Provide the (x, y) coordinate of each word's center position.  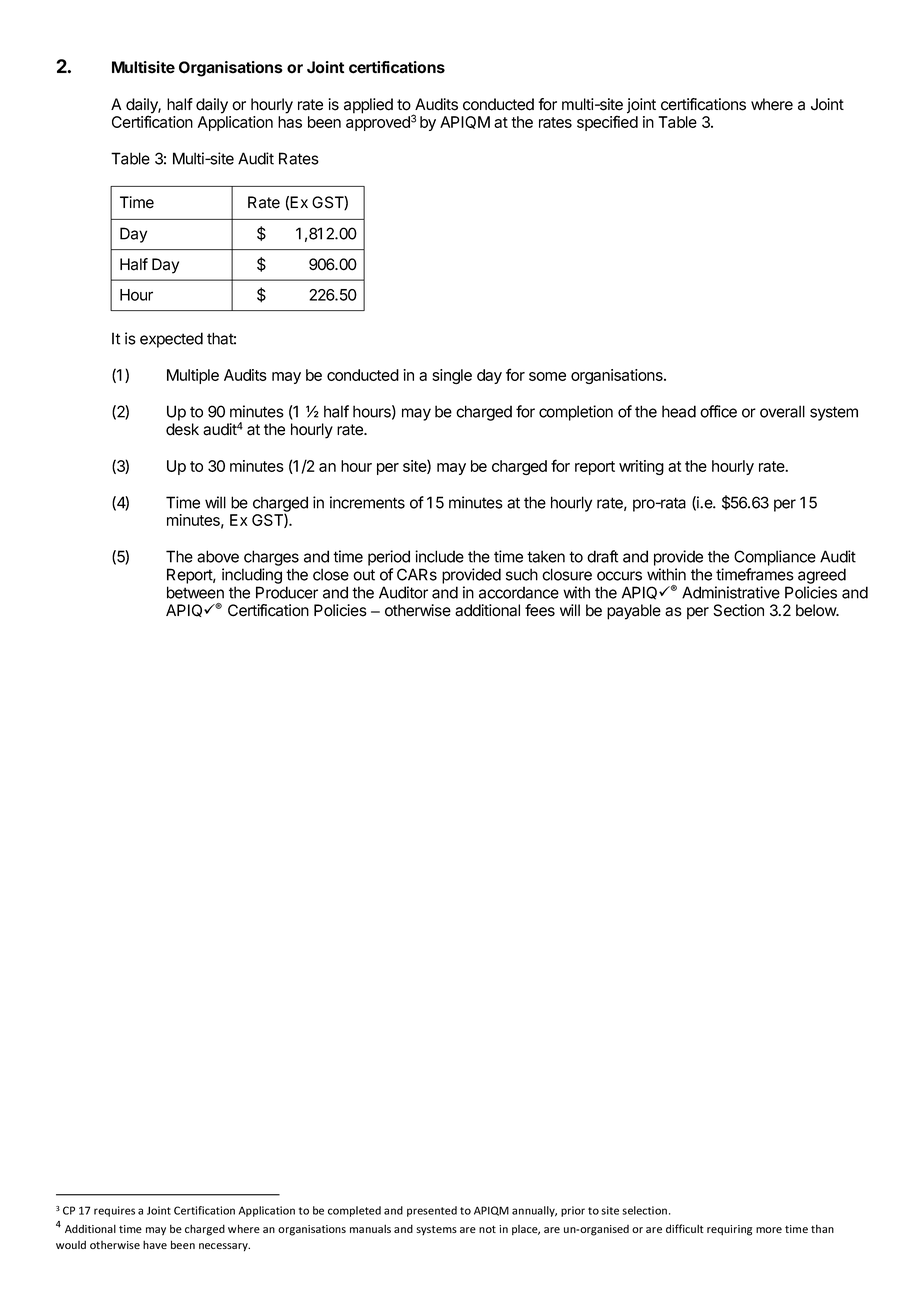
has (290, 122)
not (487, 1229)
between (195, 592)
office (718, 411)
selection (644, 1210)
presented (432, 1211)
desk (182, 429)
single (452, 376)
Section (738, 610)
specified (607, 123)
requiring (729, 1230)
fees (540, 610)
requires (114, 1211)
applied (368, 106)
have (155, 1244)
